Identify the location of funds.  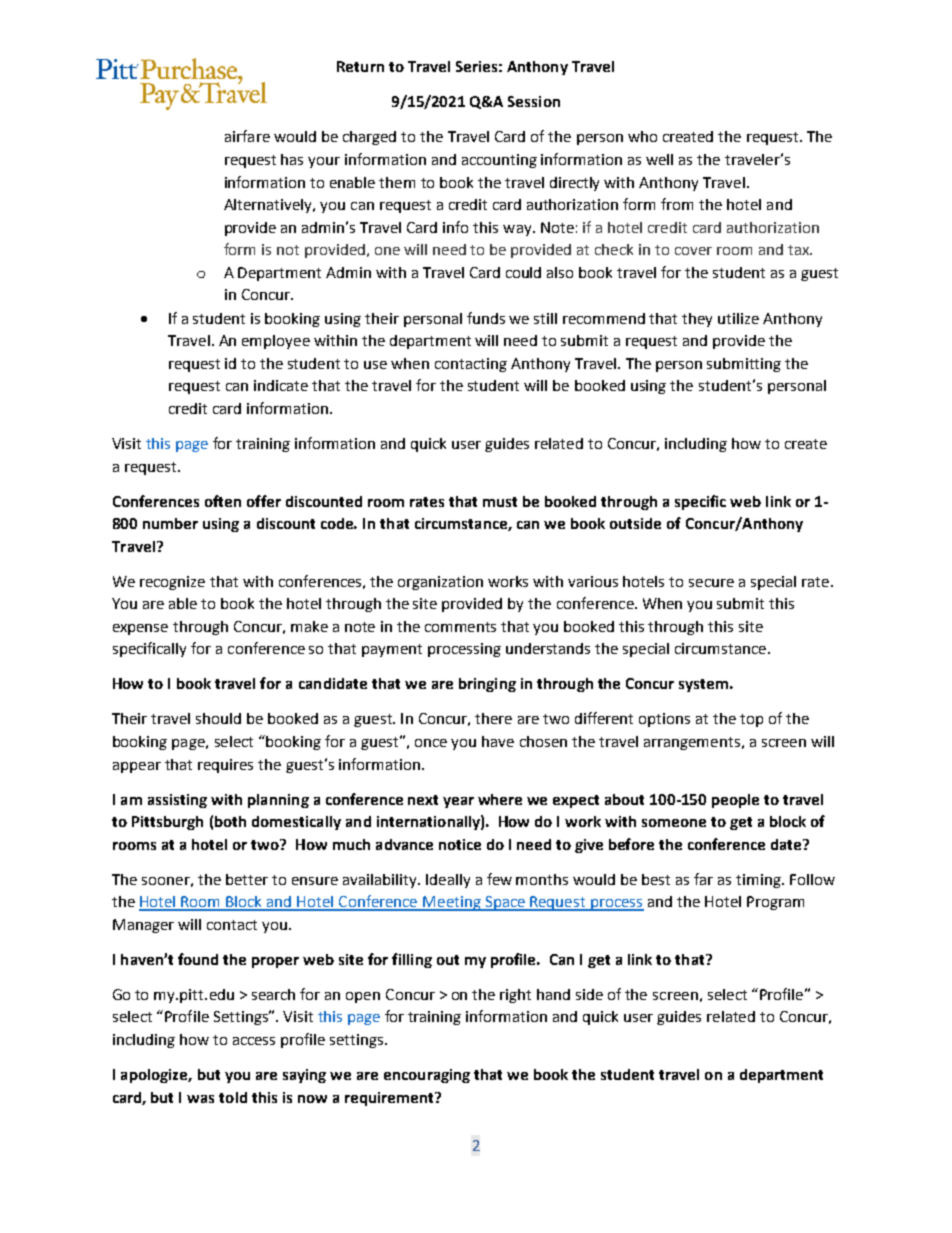
(486, 318).
